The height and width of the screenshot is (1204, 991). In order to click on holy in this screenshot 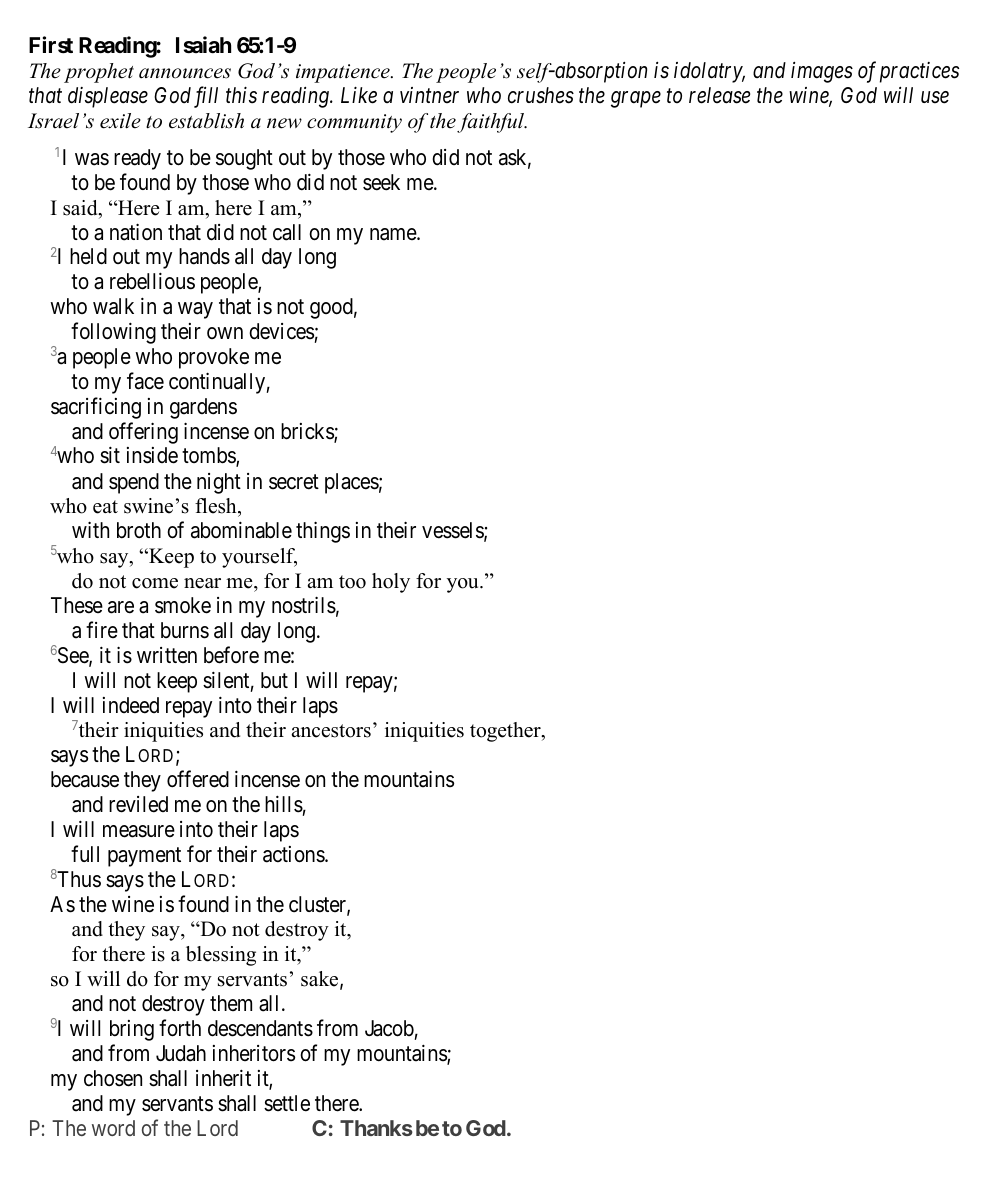, I will do `click(391, 583)`.
